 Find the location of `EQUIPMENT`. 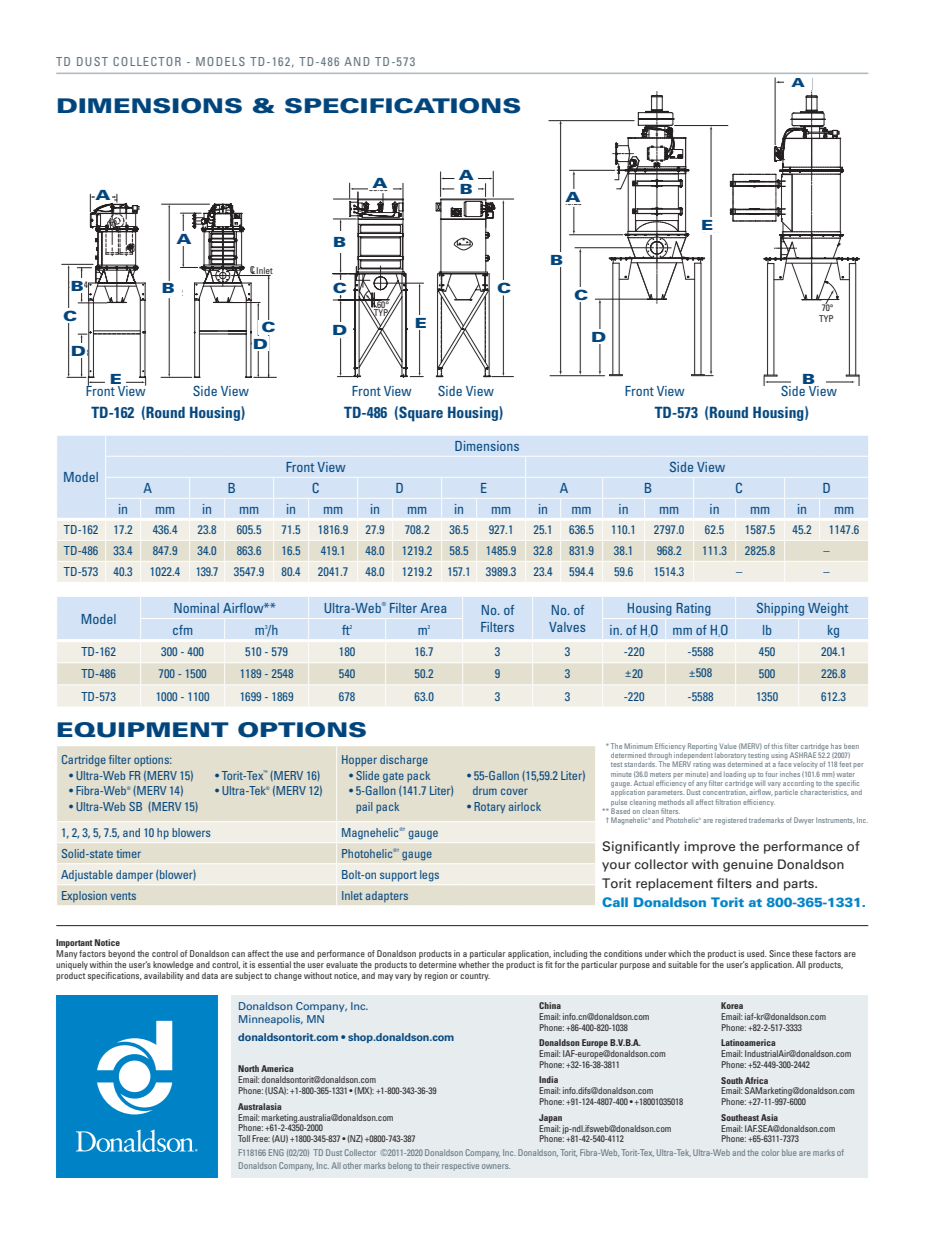

EQUIPMENT is located at coordinates (143, 730).
